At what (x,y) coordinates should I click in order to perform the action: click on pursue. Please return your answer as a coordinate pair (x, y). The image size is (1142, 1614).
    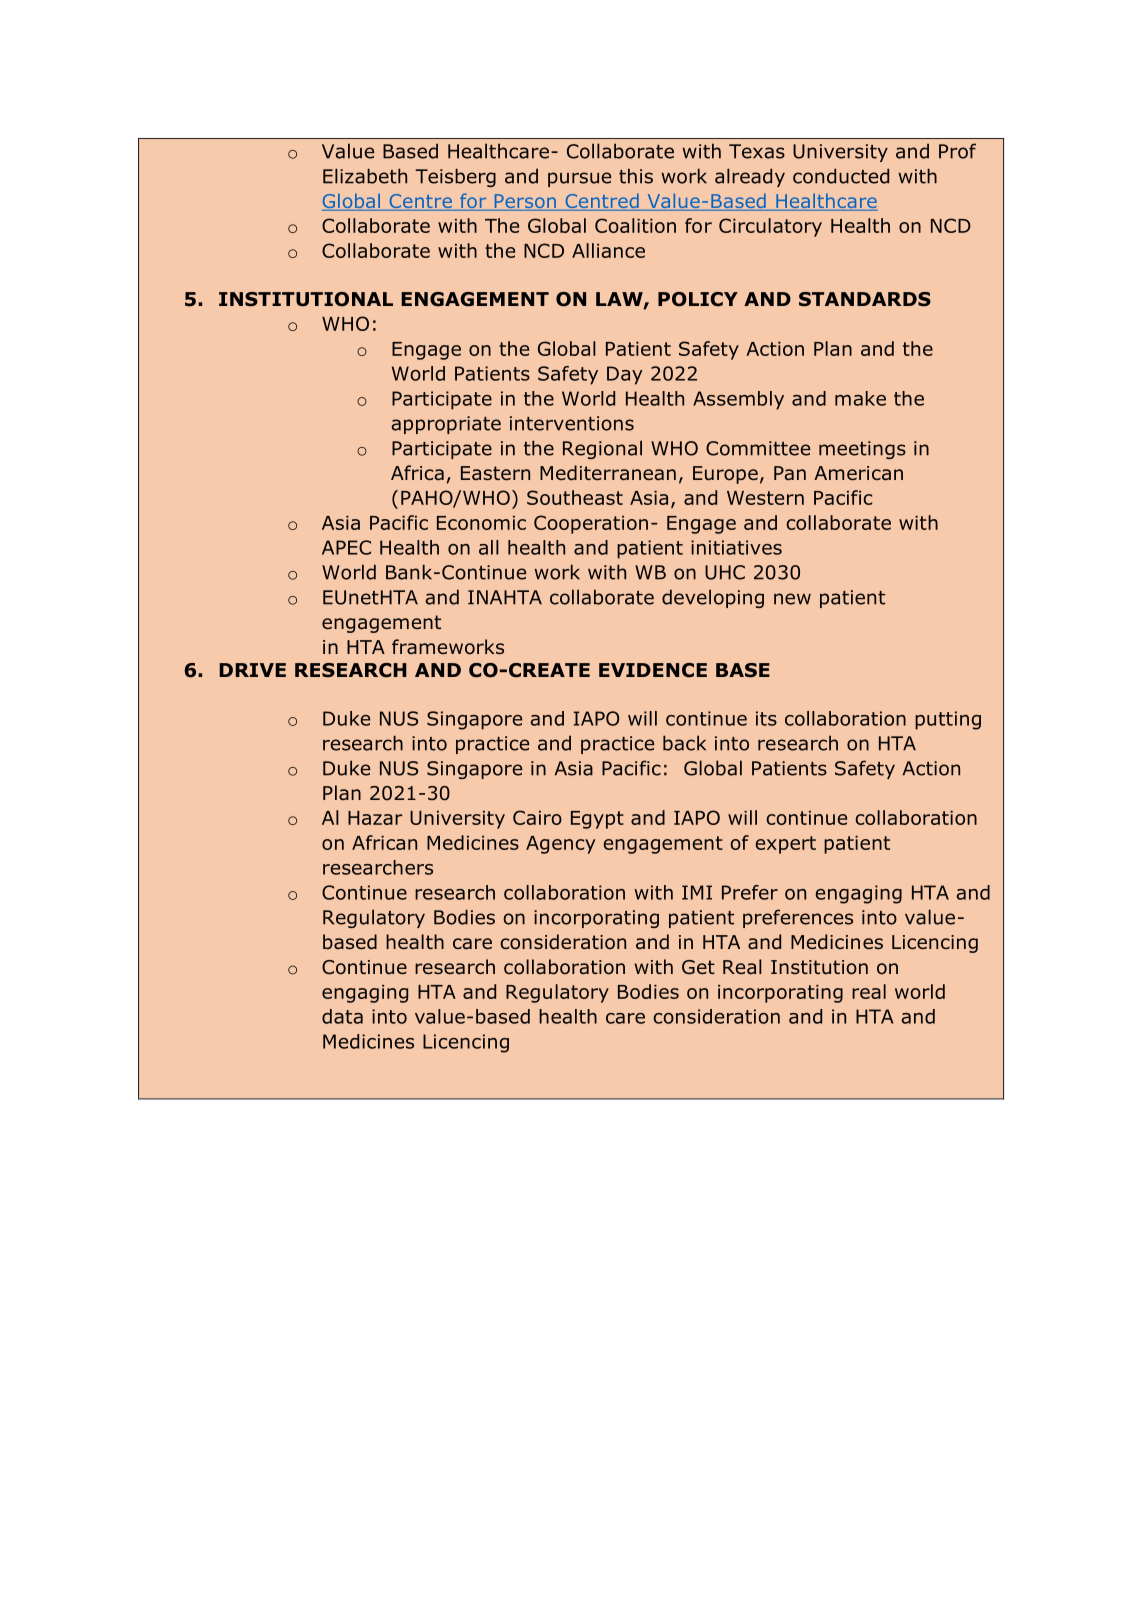
    Looking at the image, I should click on (579, 179).
